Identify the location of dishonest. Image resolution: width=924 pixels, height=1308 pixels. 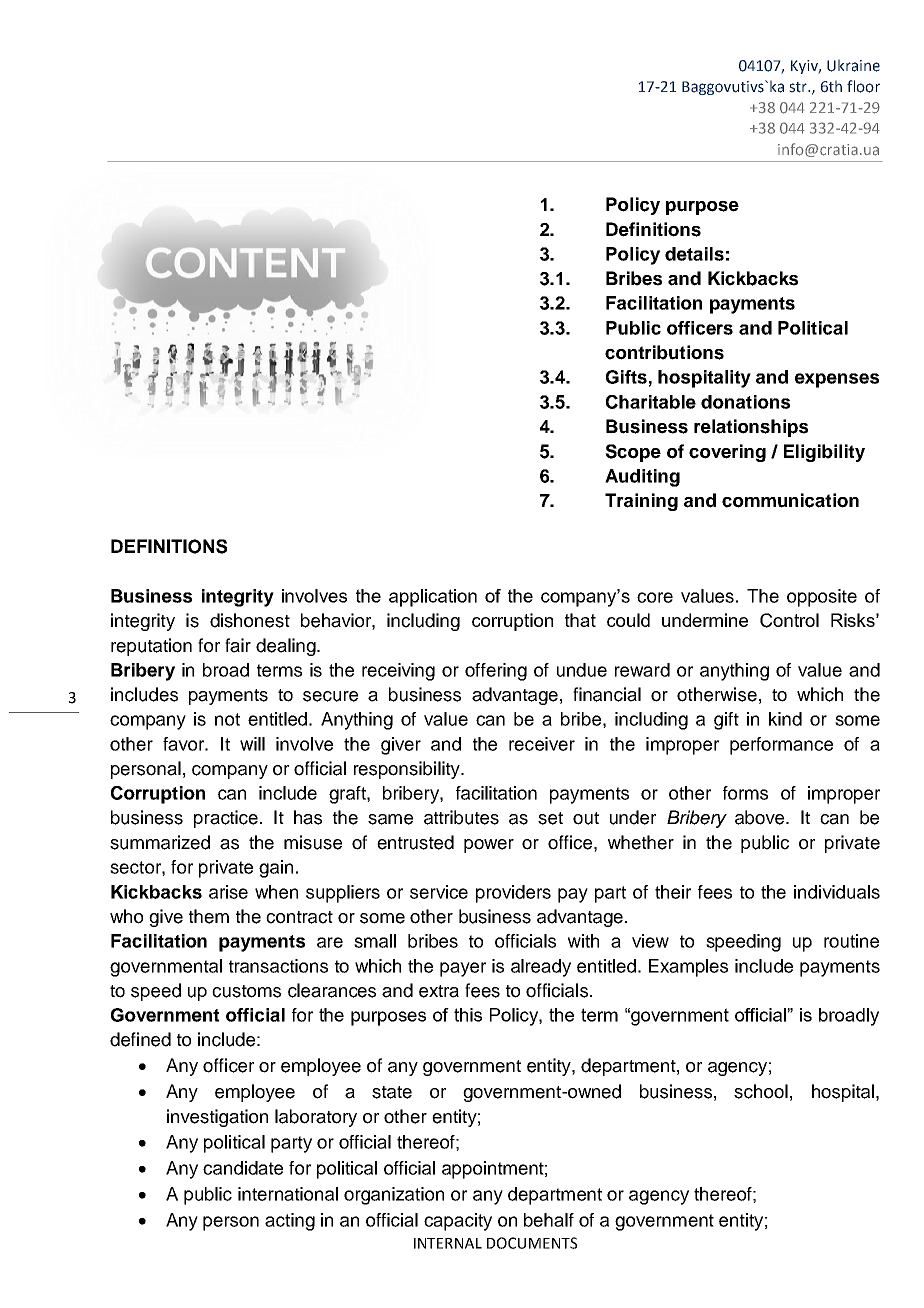
(250, 620).
